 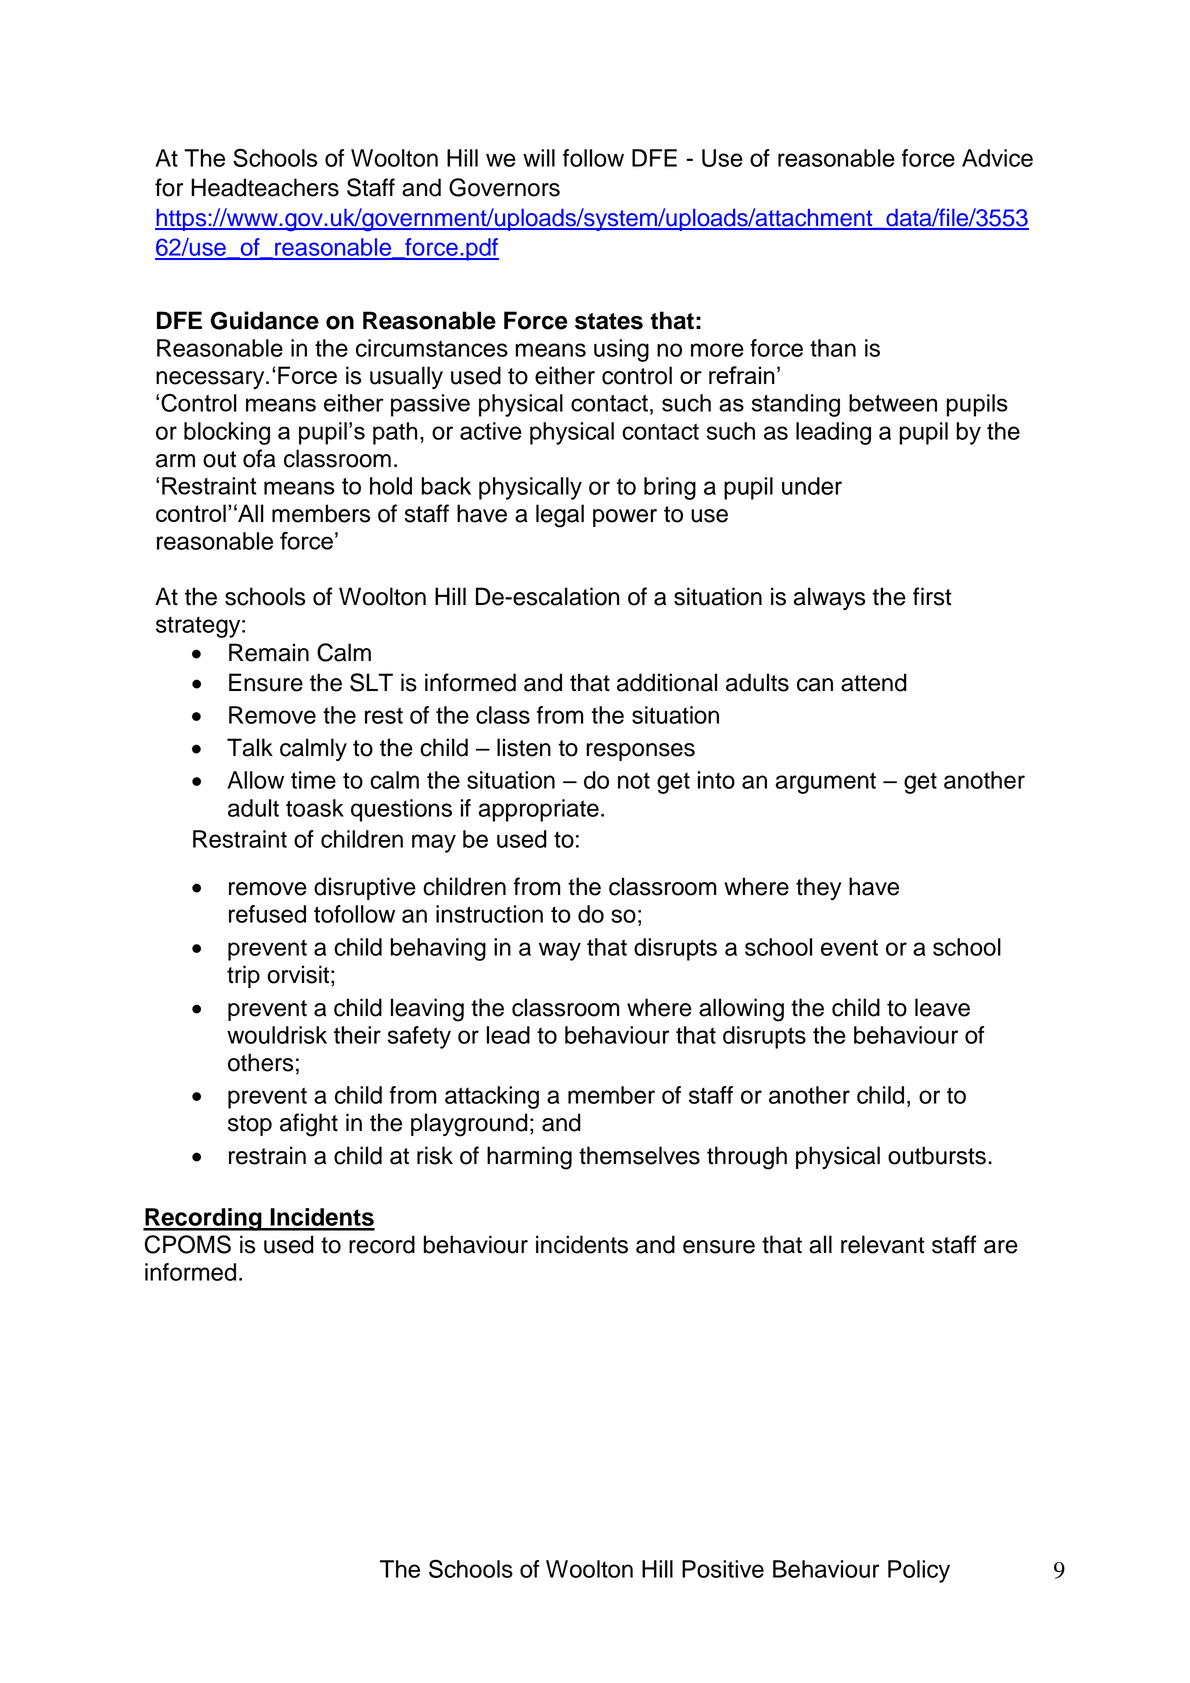 I want to click on outbursts, so click(x=937, y=1155).
